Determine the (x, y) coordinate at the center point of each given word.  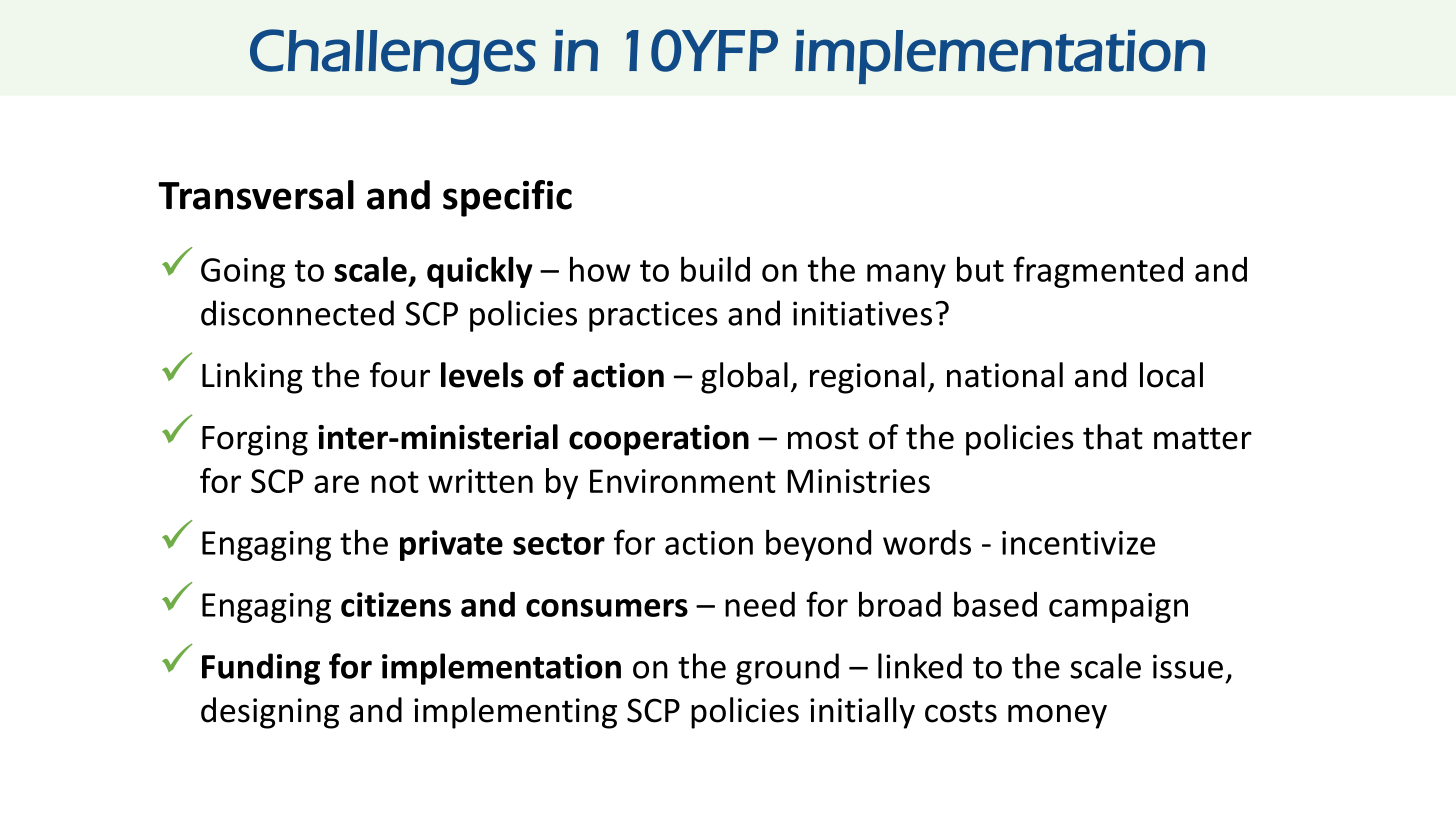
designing (270, 713)
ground (787, 669)
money (1057, 716)
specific (507, 198)
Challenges (393, 57)
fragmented (1098, 272)
